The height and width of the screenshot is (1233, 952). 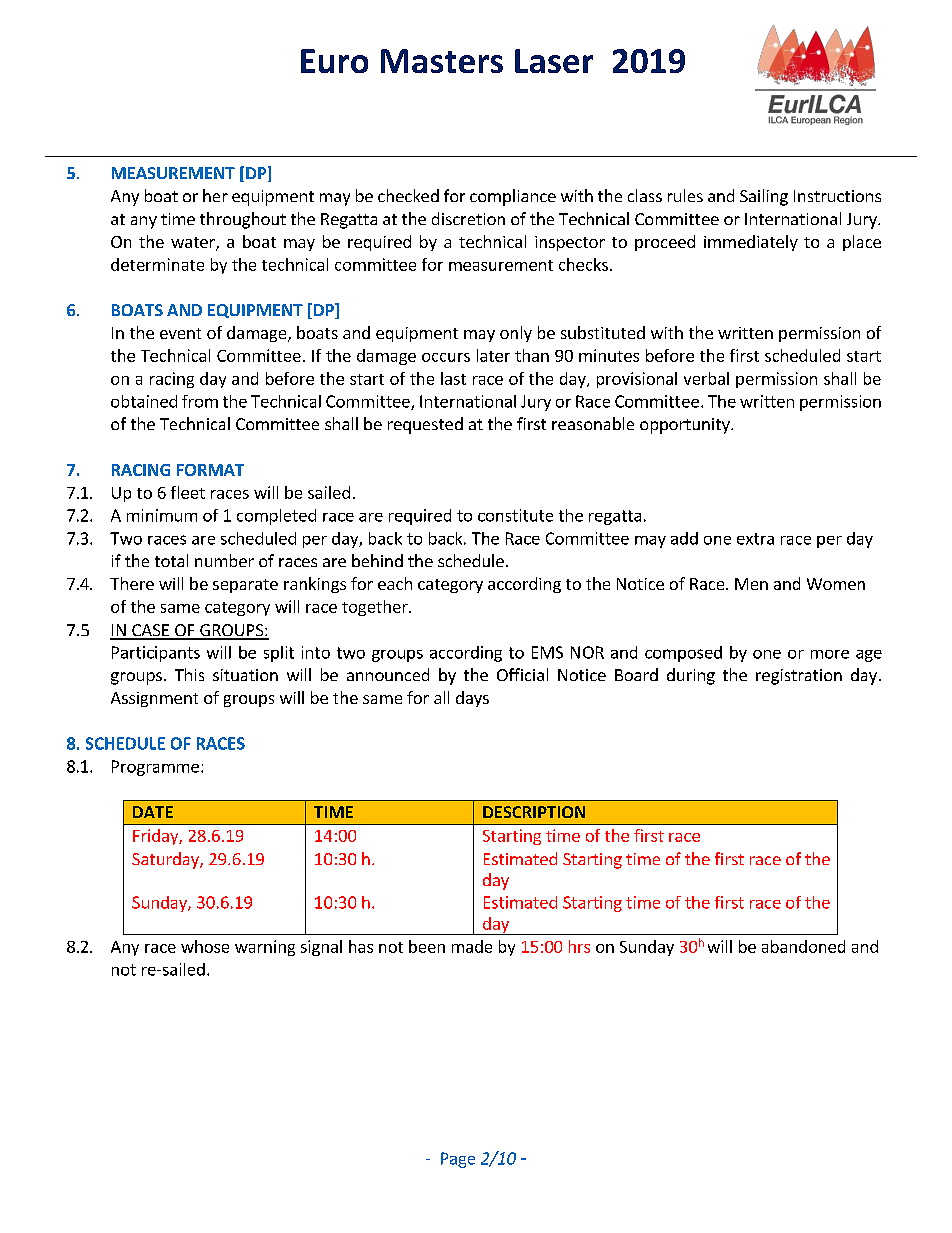 What do you see at coordinates (799, 677) in the screenshot?
I see `registration` at bounding box center [799, 677].
